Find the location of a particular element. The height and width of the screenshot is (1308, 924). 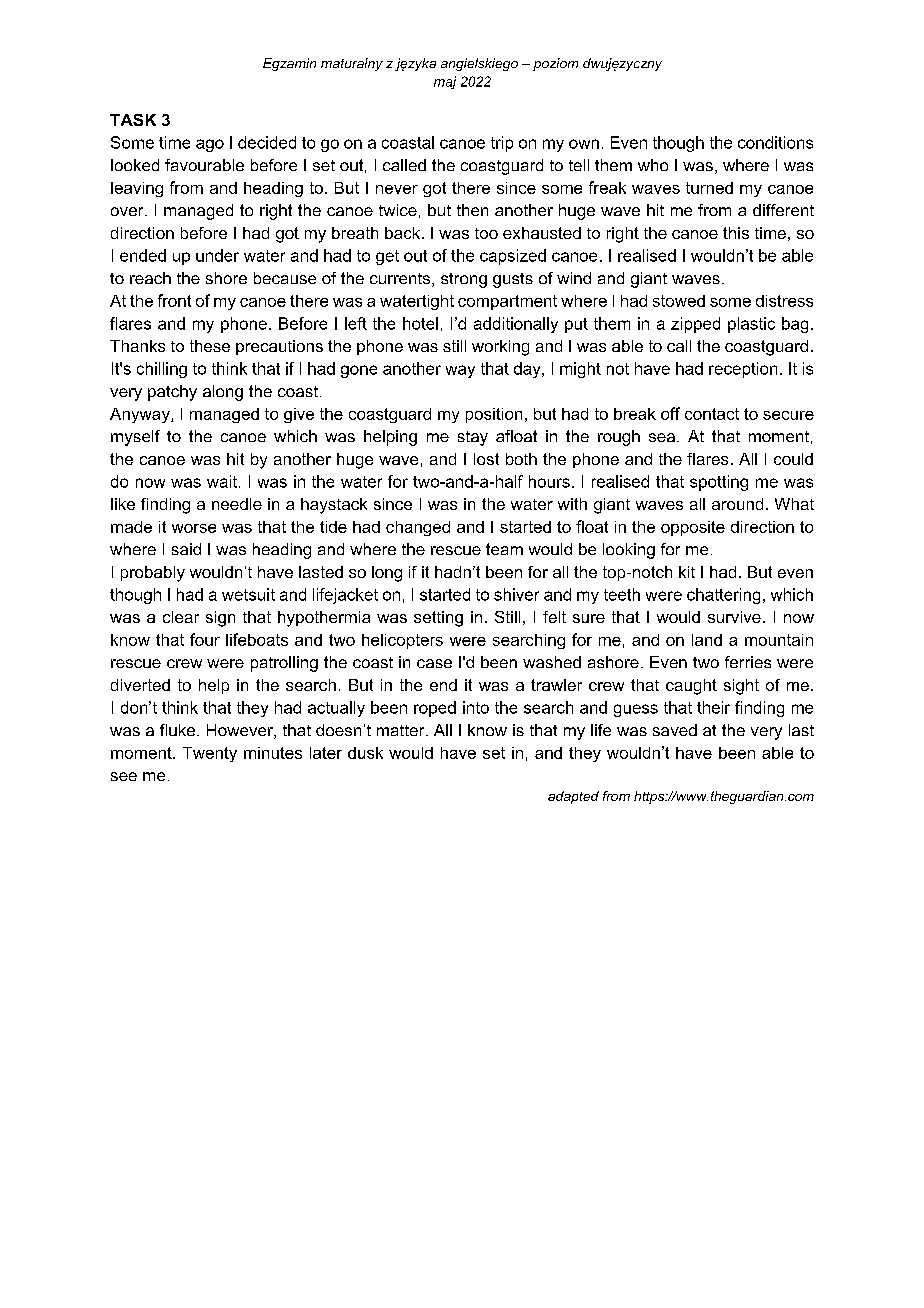

maj is located at coordinates (445, 82).
